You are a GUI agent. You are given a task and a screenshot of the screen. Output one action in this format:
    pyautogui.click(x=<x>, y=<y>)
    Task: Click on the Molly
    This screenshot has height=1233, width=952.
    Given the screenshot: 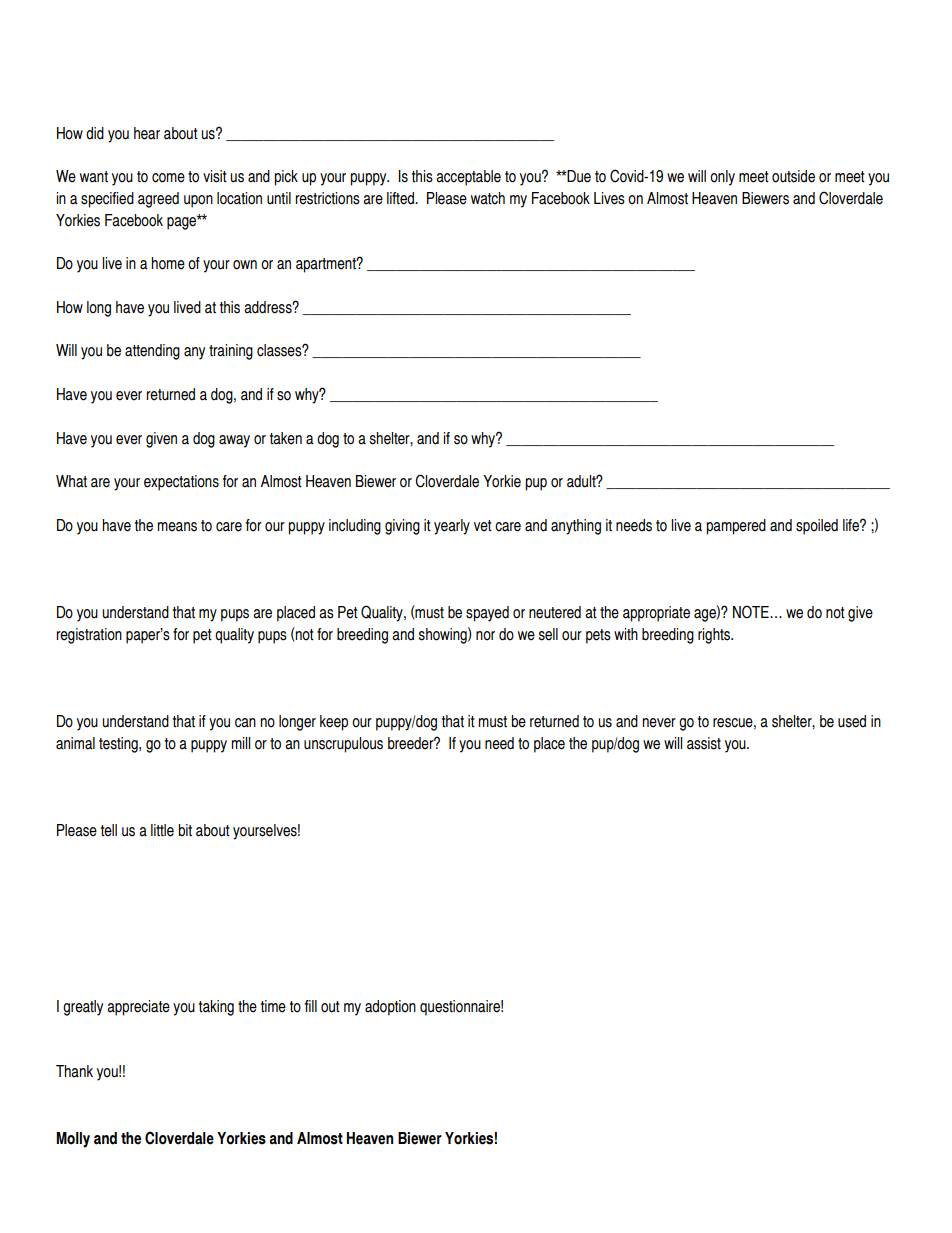 What is the action you would take?
    pyautogui.click(x=73, y=1140)
